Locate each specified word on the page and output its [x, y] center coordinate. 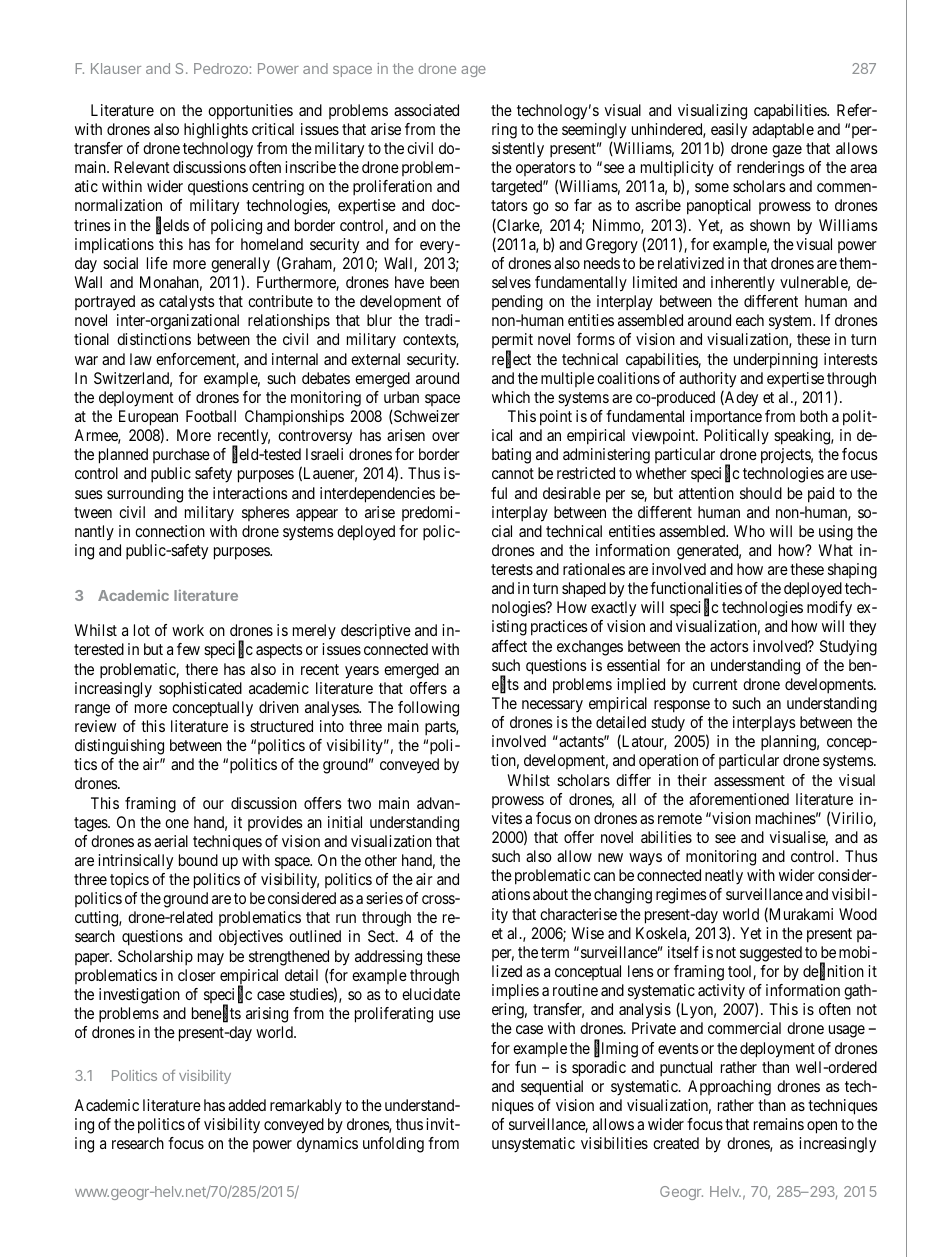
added [247, 1105]
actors [729, 646]
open [822, 1127]
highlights [216, 131]
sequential [552, 1088]
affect [509, 646]
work [188, 630]
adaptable [783, 131]
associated [426, 110]
